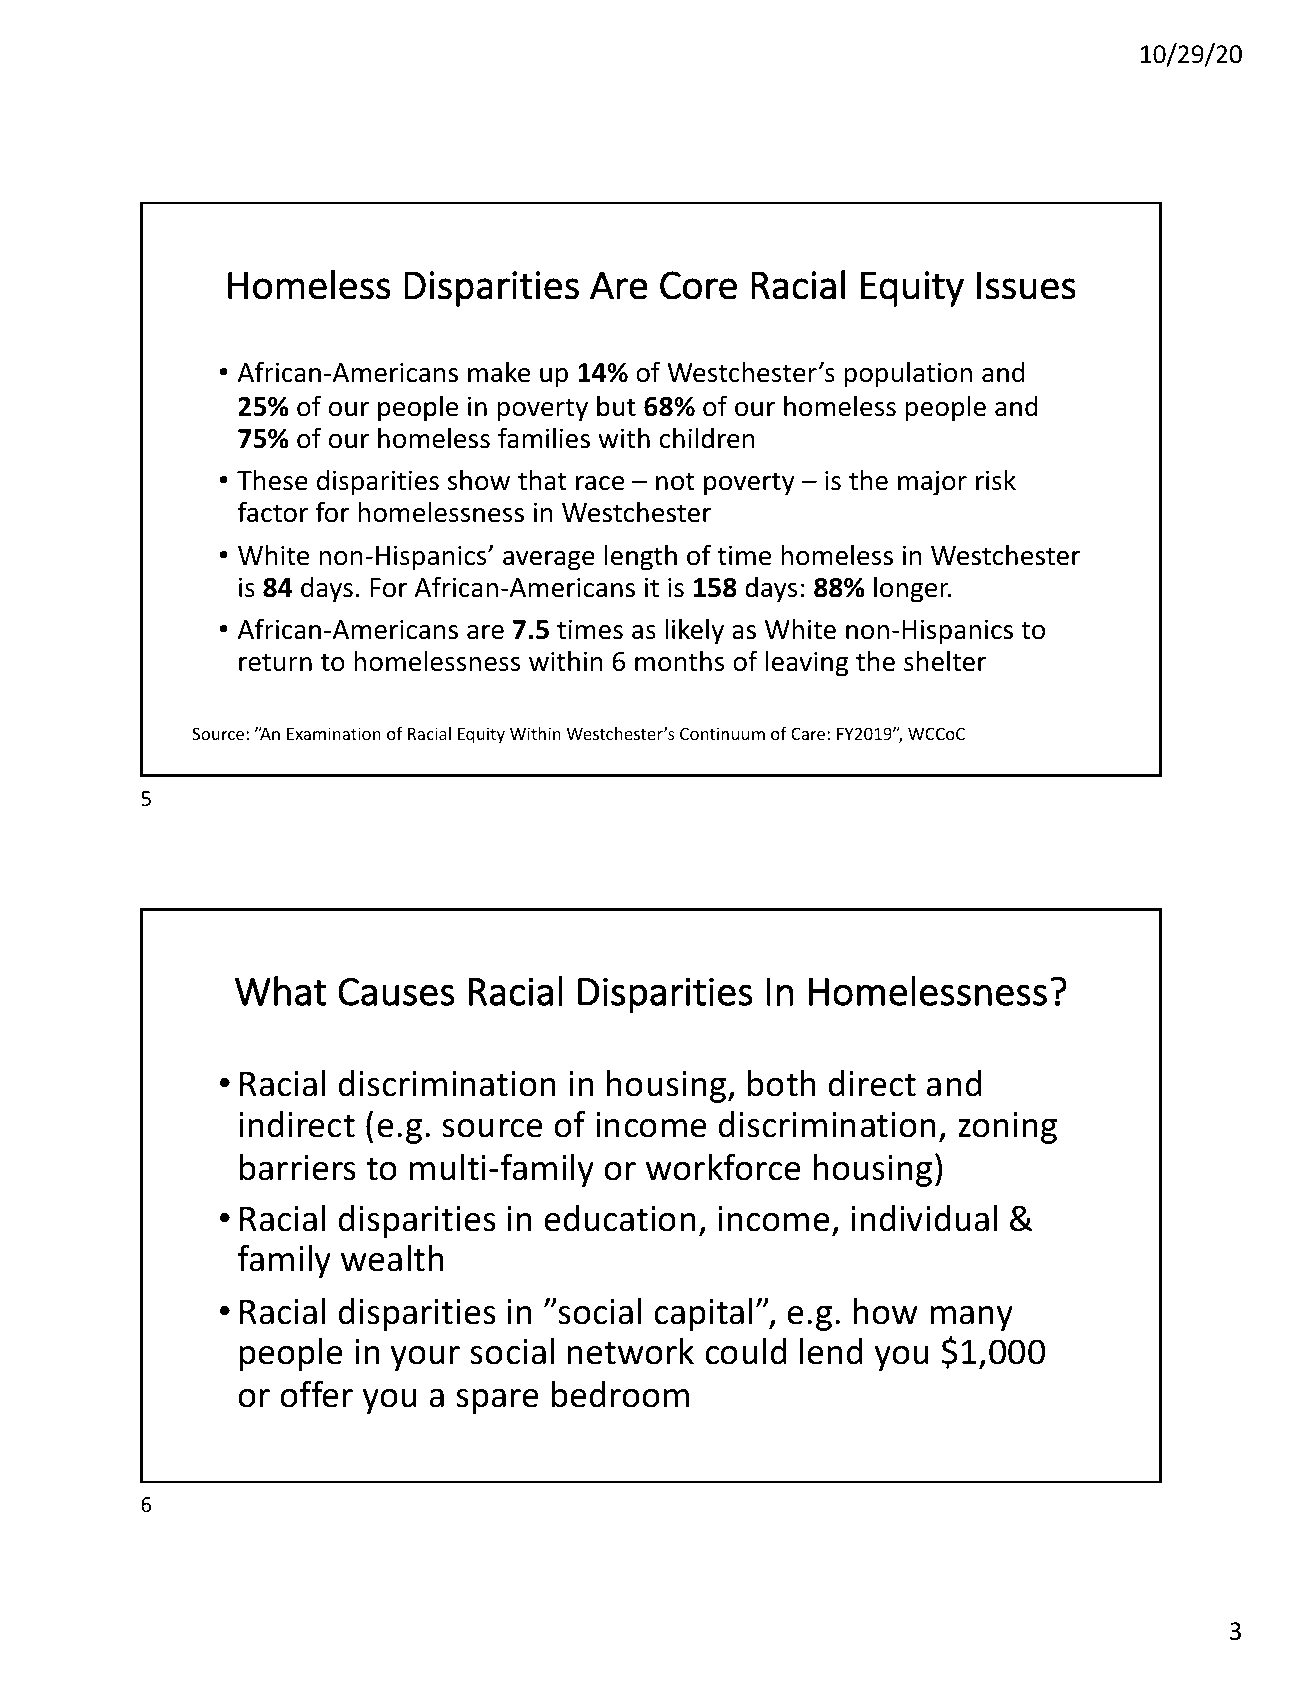 The width and height of the image is (1302, 1685). Describe the element at coordinates (809, 733) in the image. I see `Care` at that location.
